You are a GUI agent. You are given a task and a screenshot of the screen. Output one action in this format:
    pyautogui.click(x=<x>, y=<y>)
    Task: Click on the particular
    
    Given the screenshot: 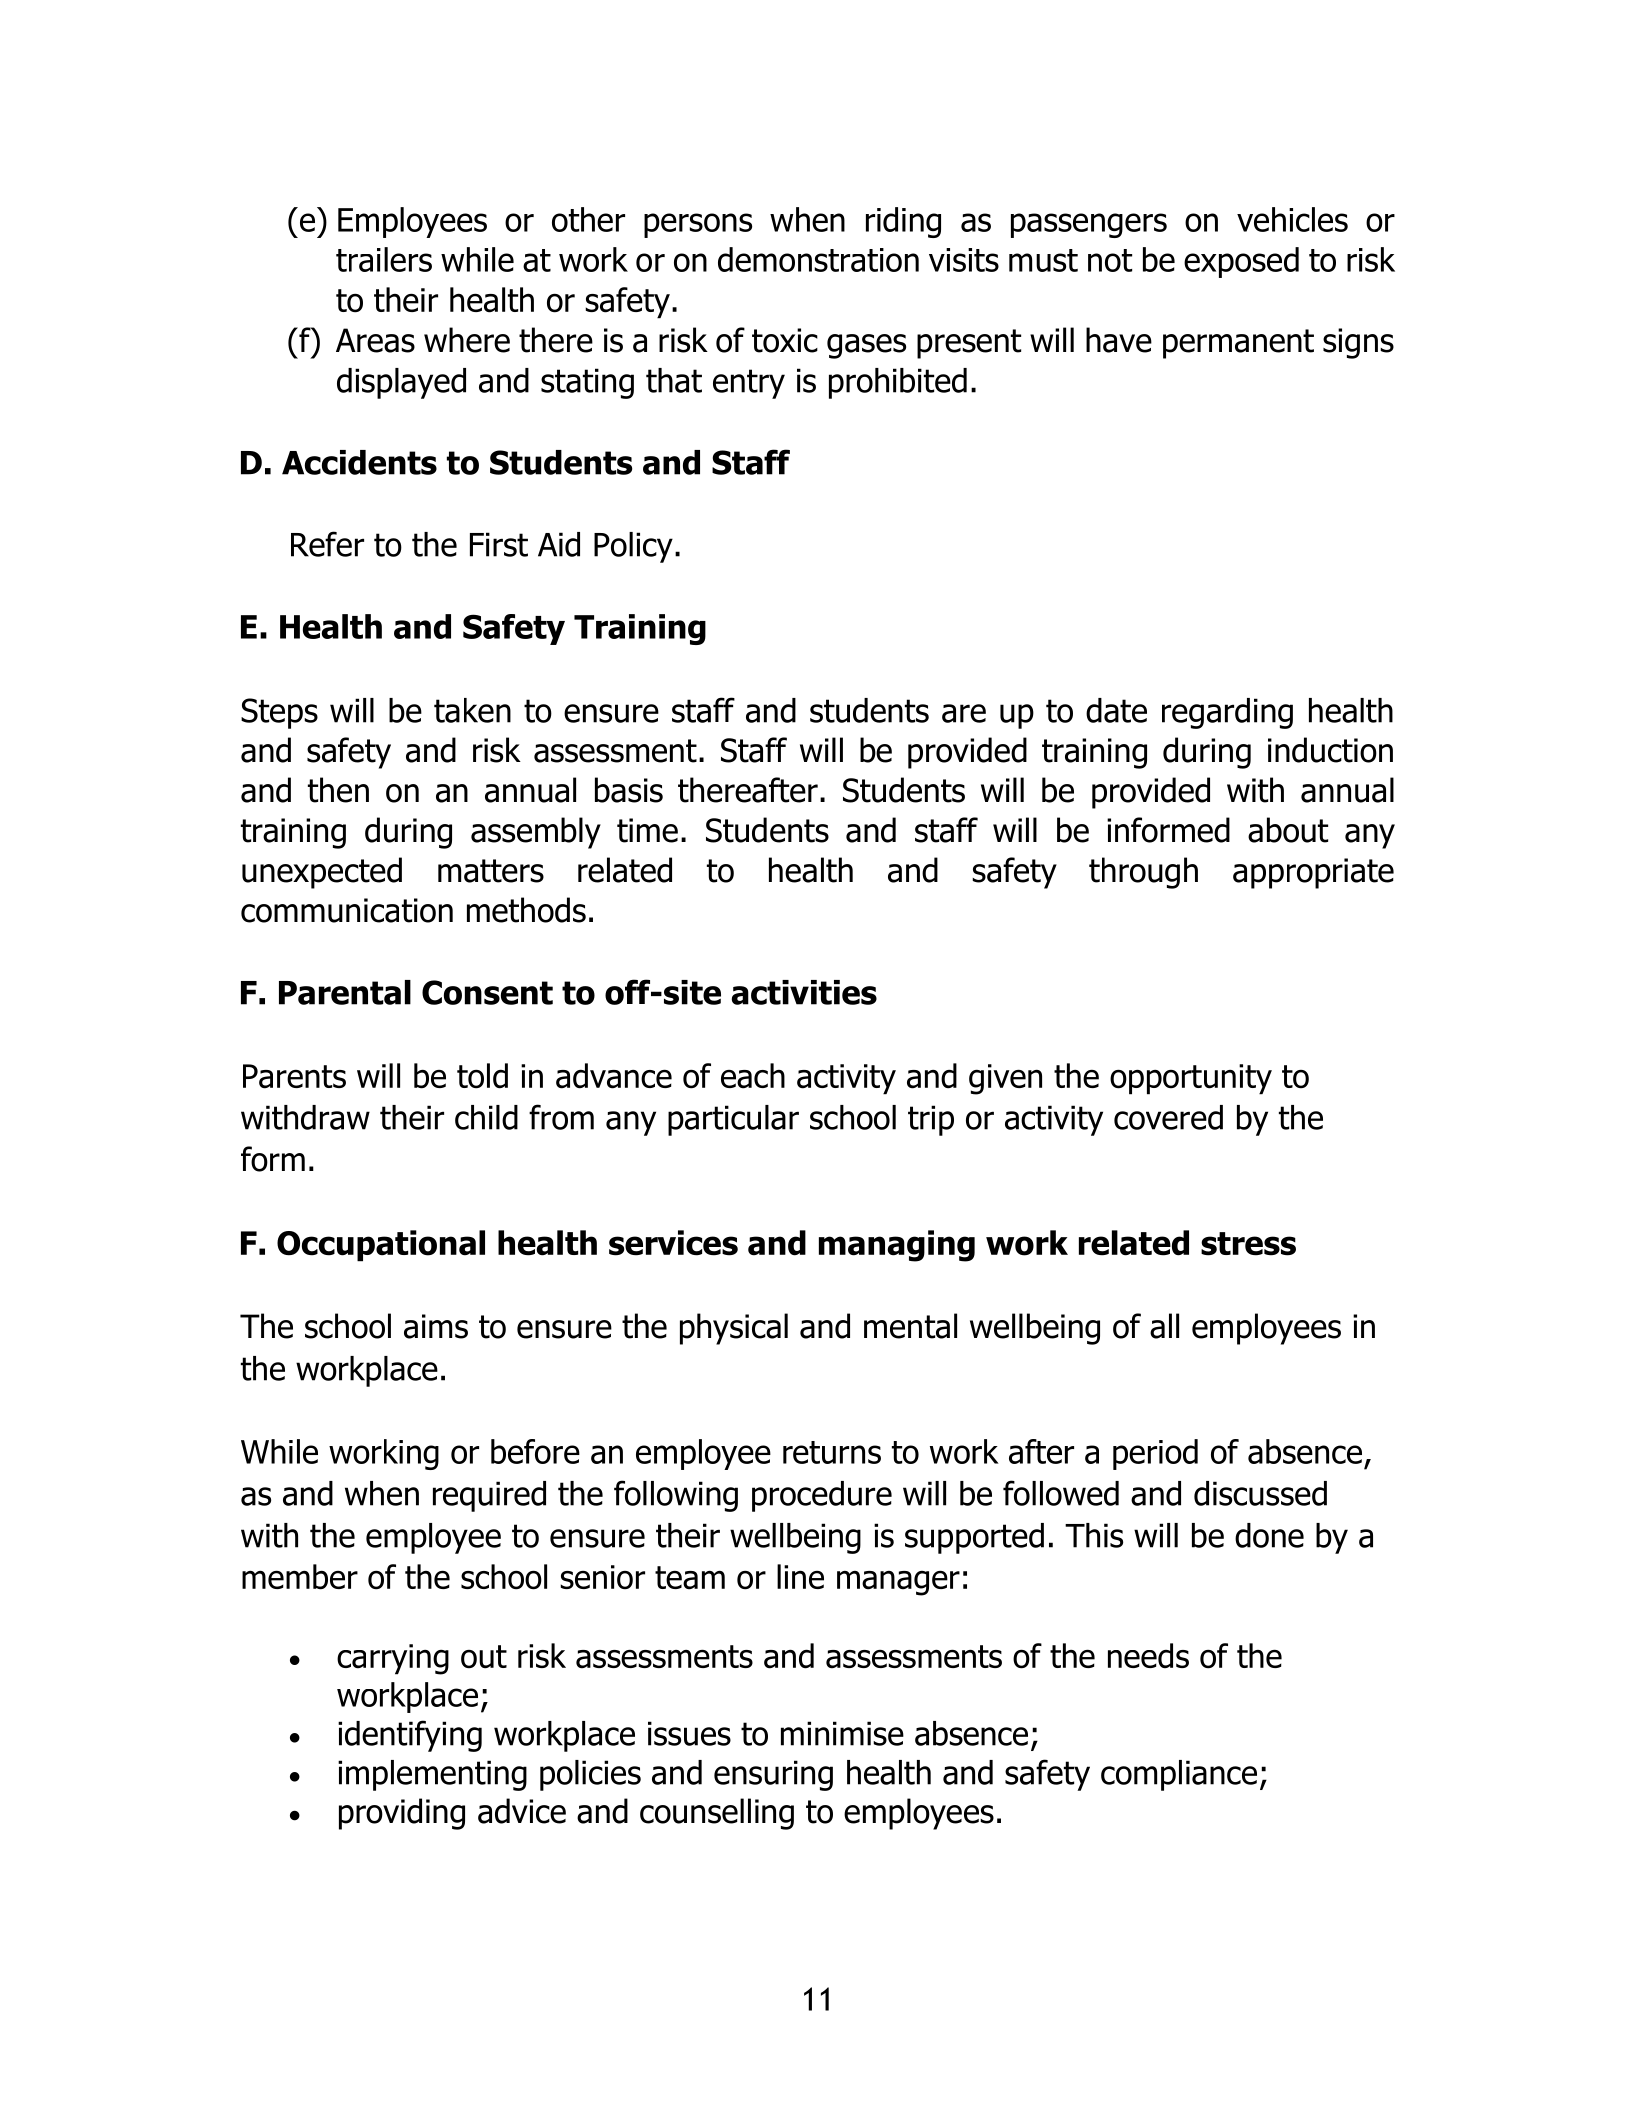 What is the action you would take?
    pyautogui.click(x=733, y=1120)
